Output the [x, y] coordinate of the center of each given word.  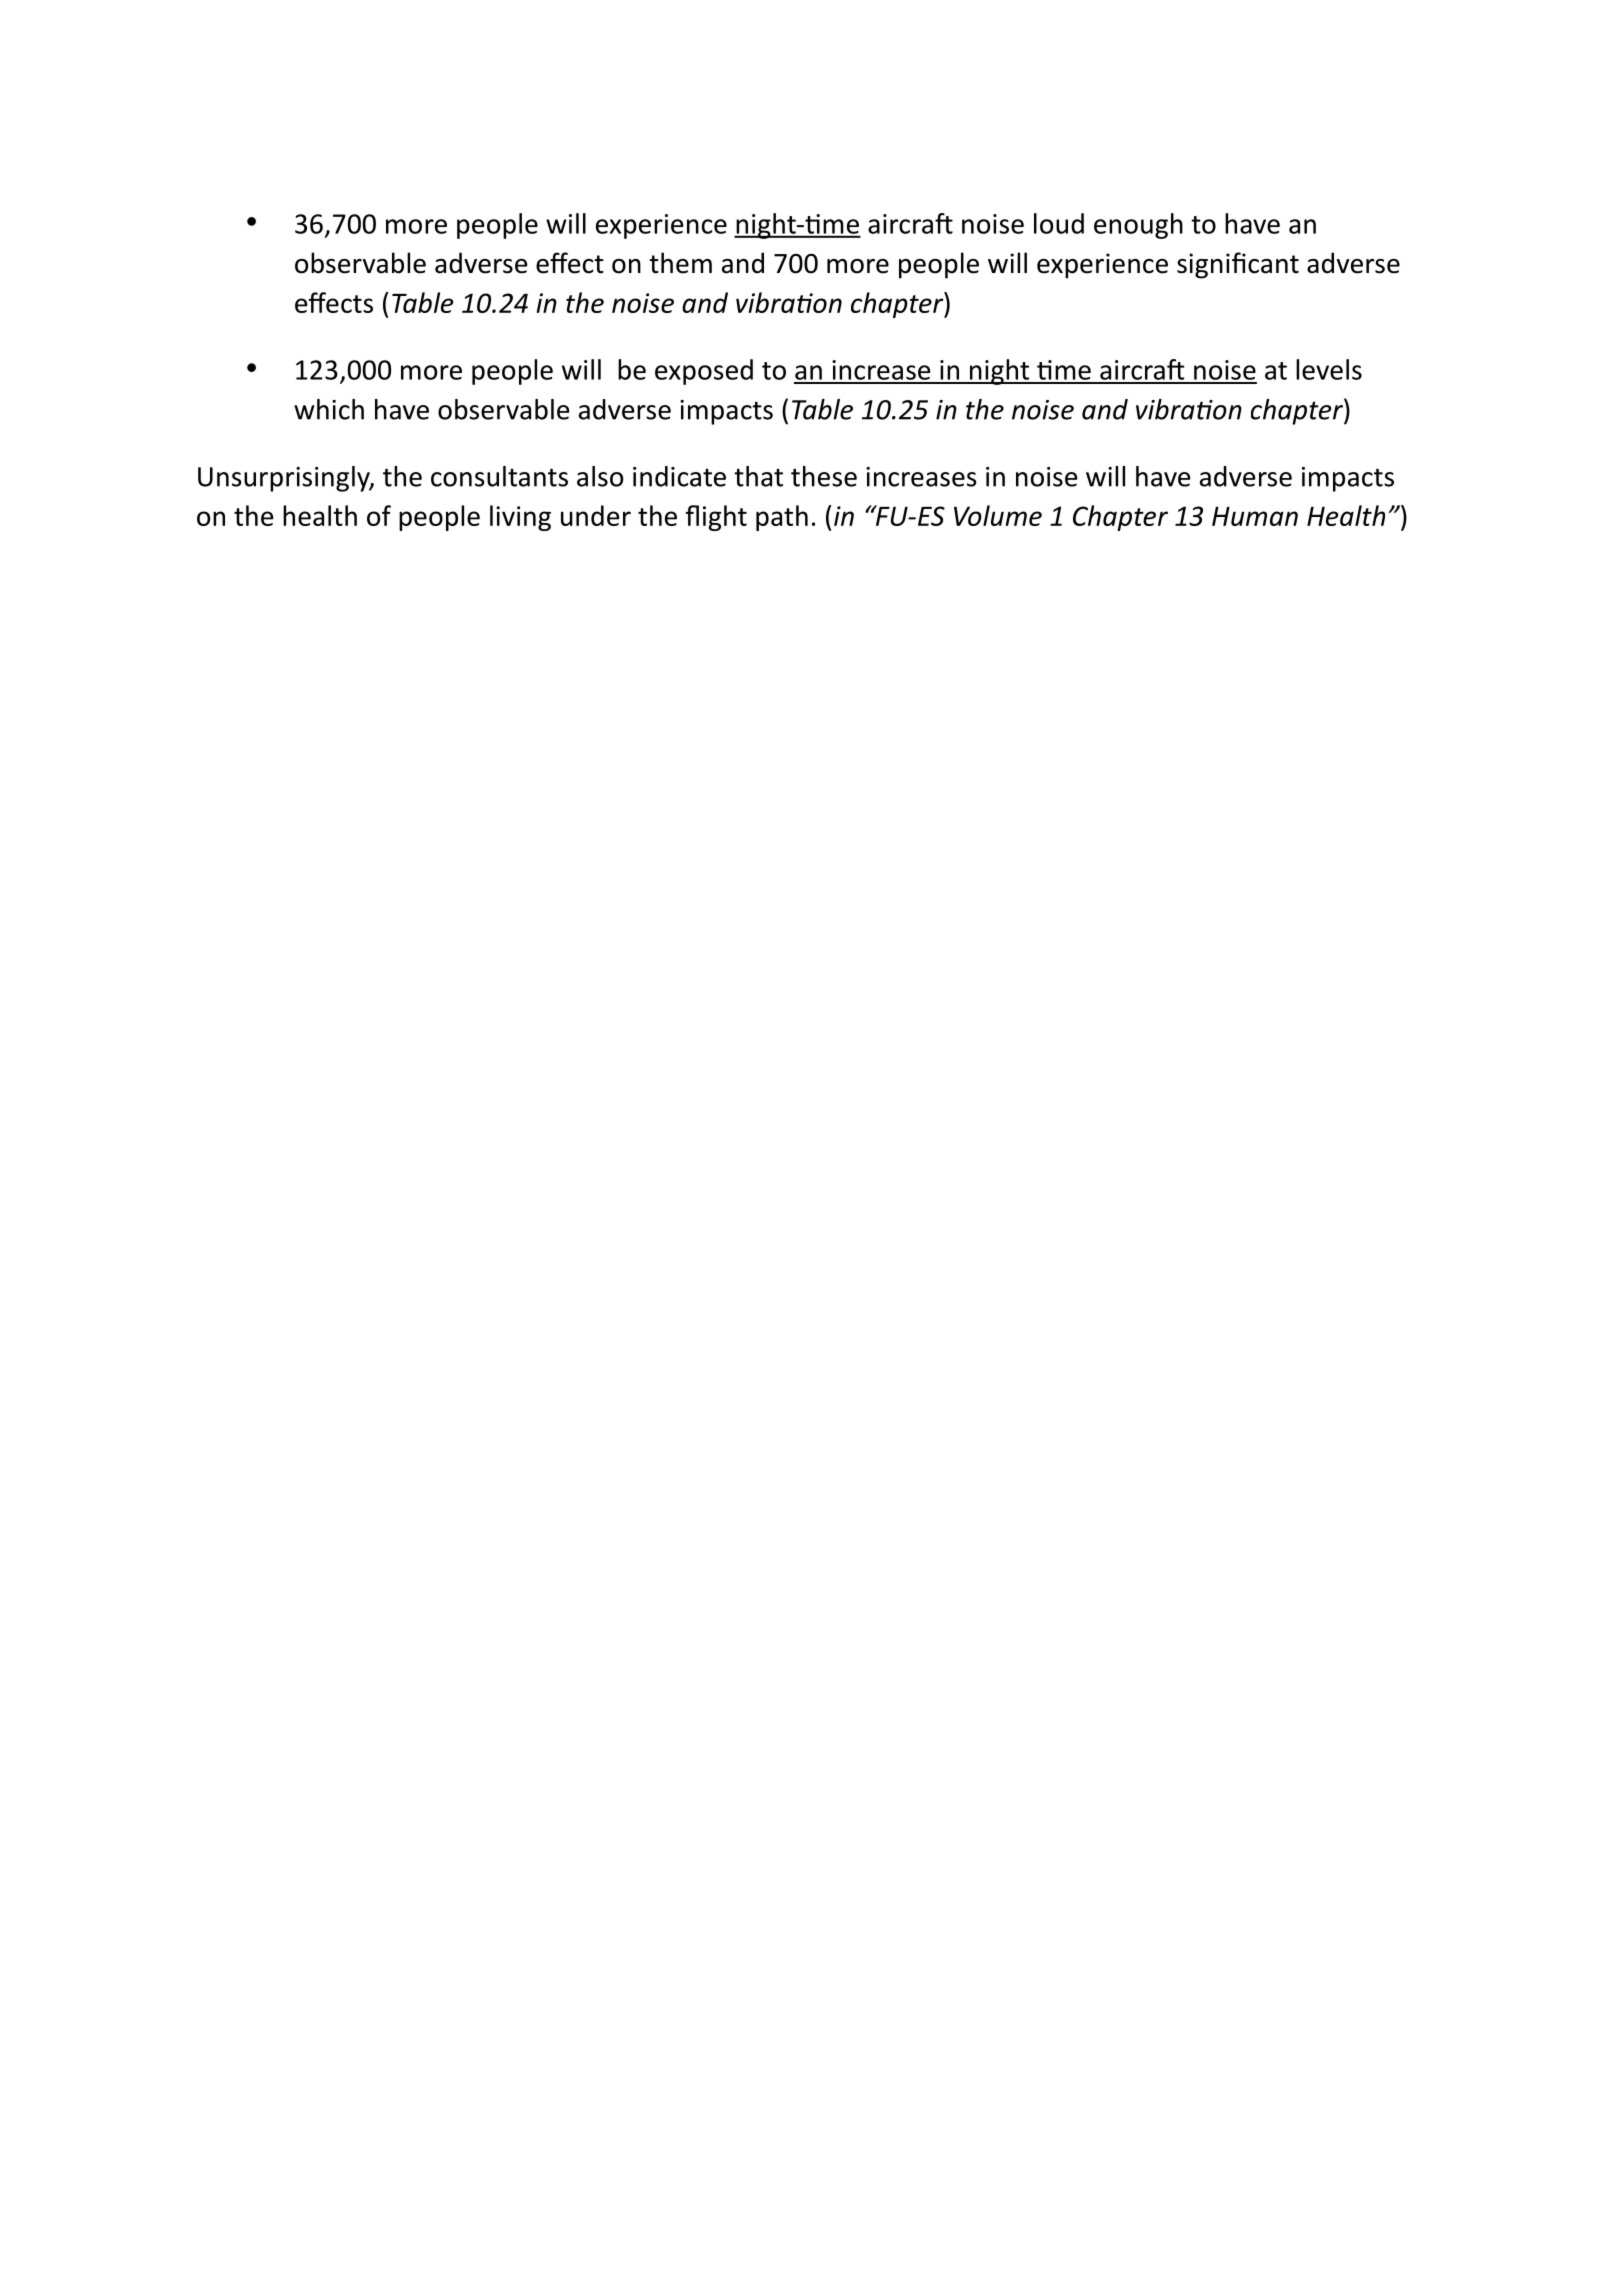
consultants [499, 476]
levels [1329, 369]
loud [1059, 223]
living [520, 518]
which [329, 409]
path [782, 518]
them [680, 263]
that [758, 476]
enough [1138, 226]
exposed [704, 372]
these [824, 476]
